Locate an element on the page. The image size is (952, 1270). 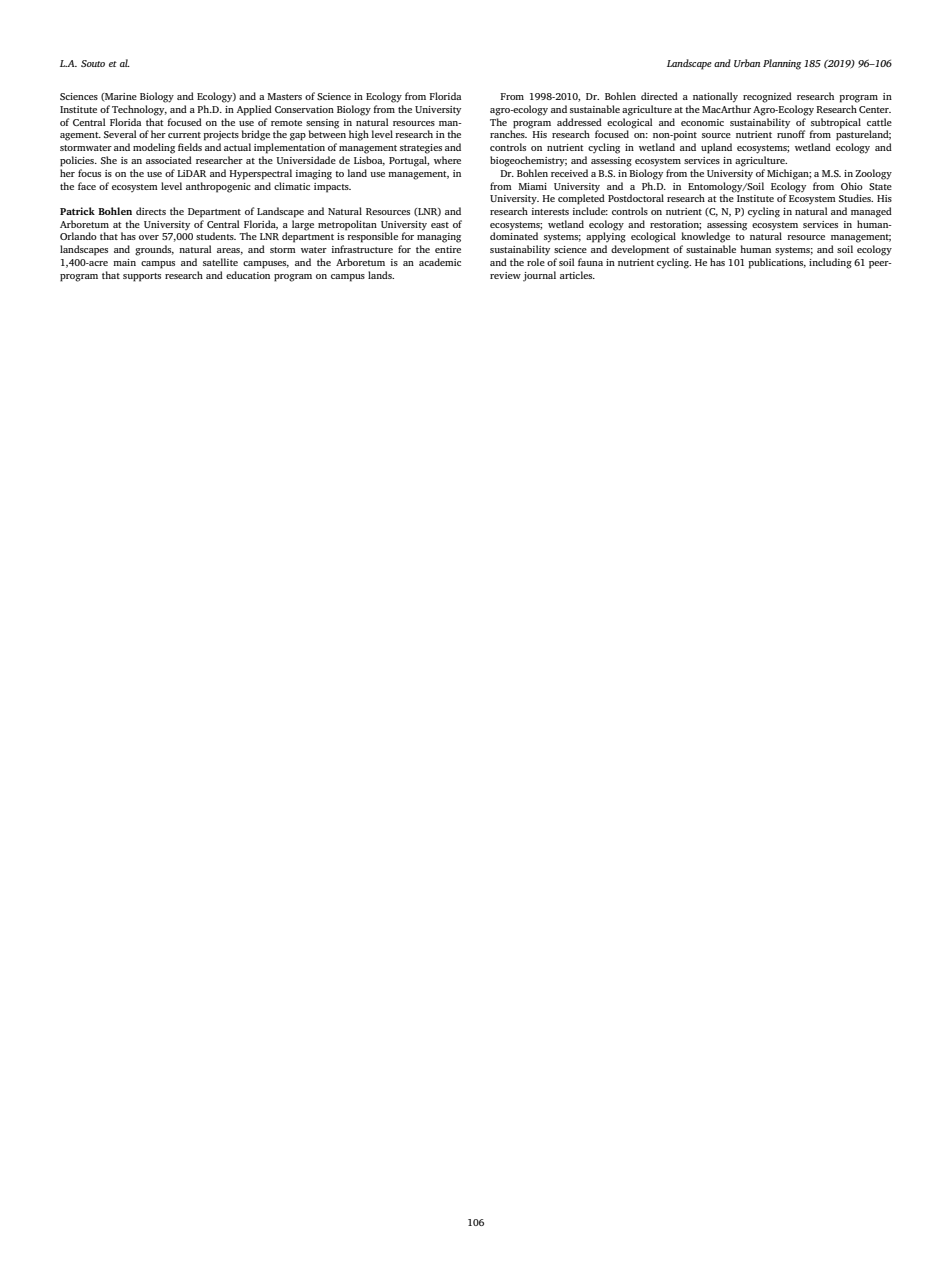
Miami is located at coordinates (532, 186).
